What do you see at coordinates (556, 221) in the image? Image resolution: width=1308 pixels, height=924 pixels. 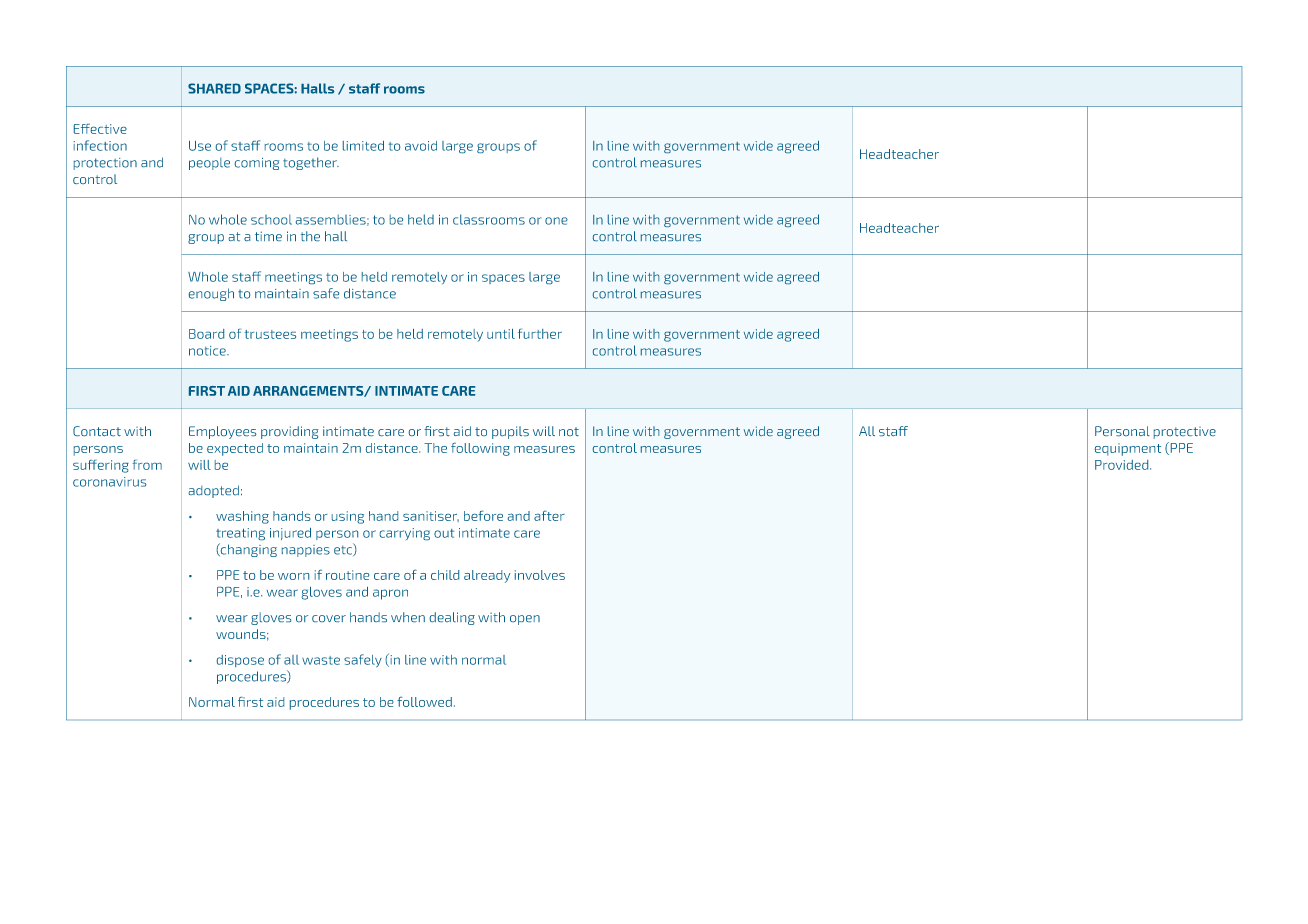 I see `one` at bounding box center [556, 221].
